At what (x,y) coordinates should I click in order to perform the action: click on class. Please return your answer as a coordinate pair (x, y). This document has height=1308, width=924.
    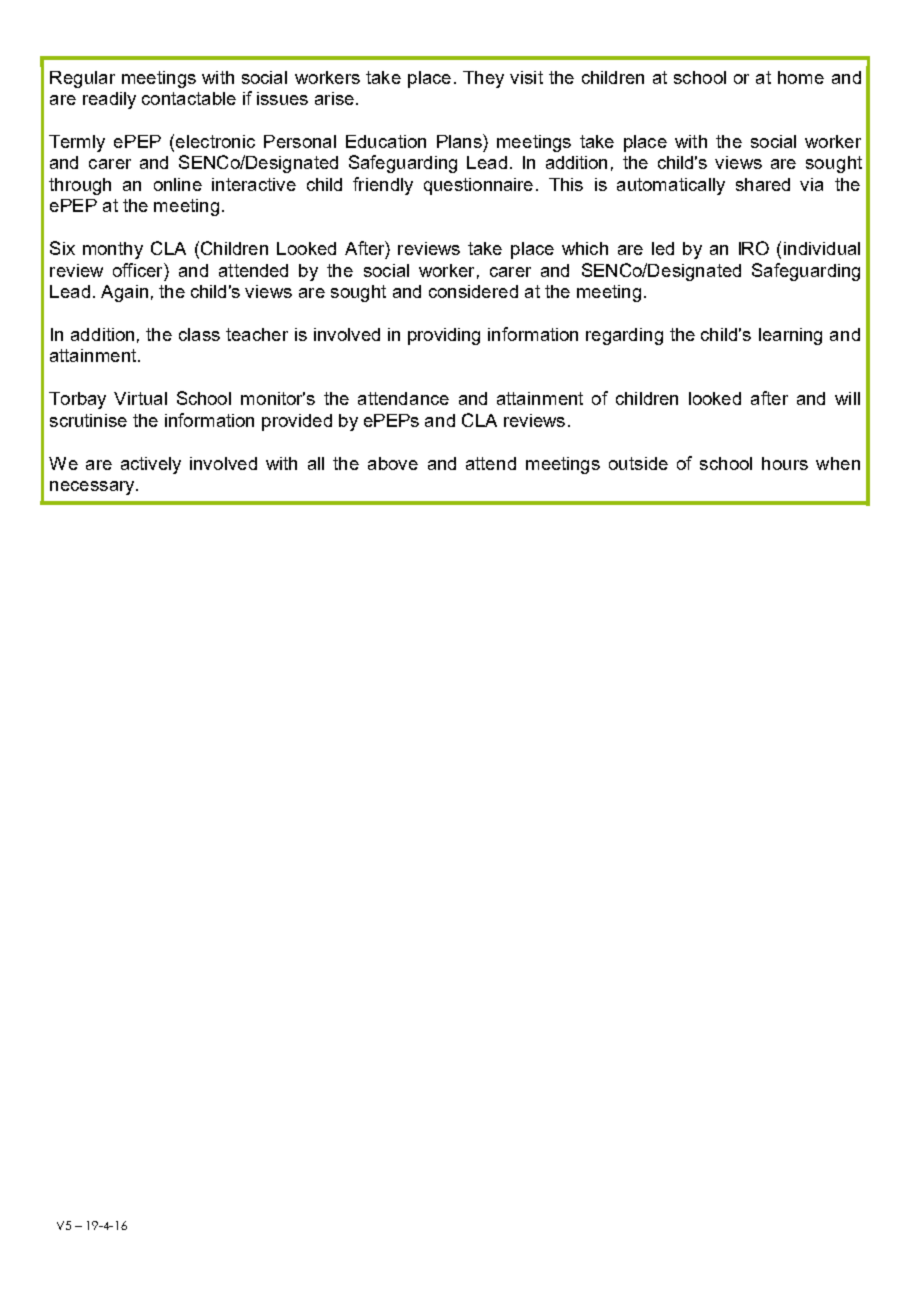
    Looking at the image, I should click on (199, 334).
